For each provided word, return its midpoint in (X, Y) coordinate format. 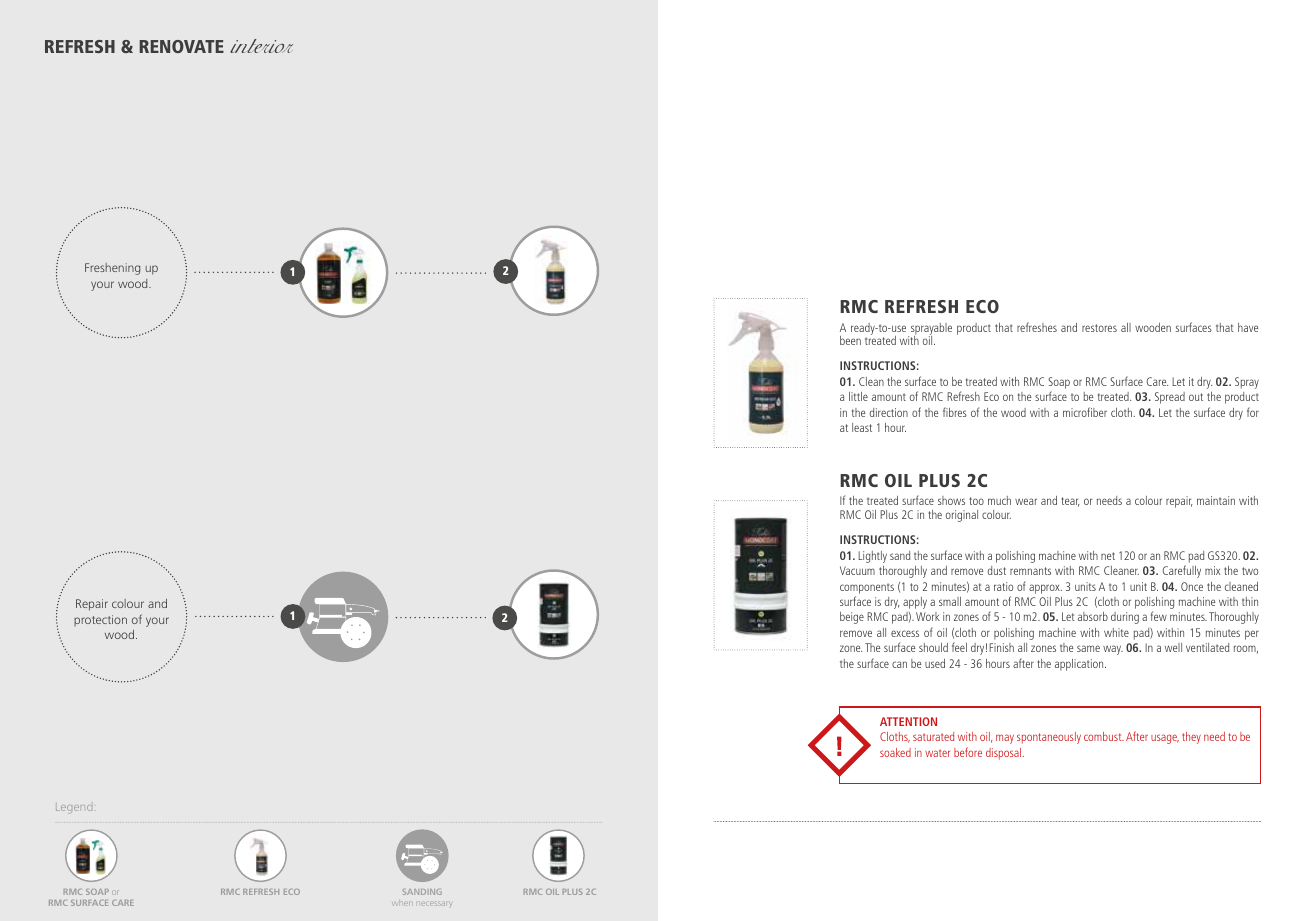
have (1248, 327)
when (401, 904)
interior (261, 46)
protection (100, 620)
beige (852, 618)
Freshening (112, 269)
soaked (895, 752)
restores (1099, 328)
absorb (1093, 616)
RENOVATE (181, 46)
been (850, 340)
